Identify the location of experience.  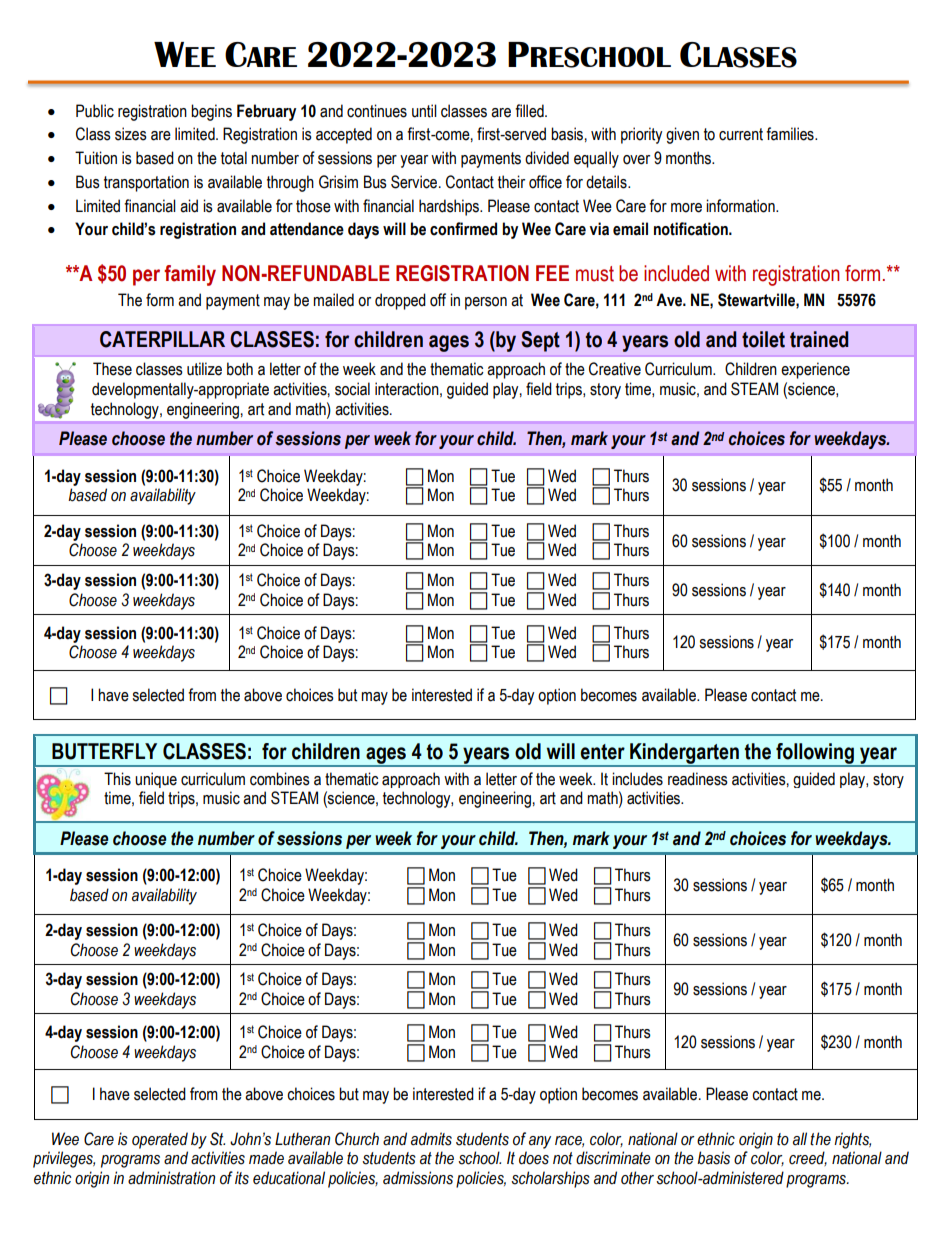
(815, 370).
